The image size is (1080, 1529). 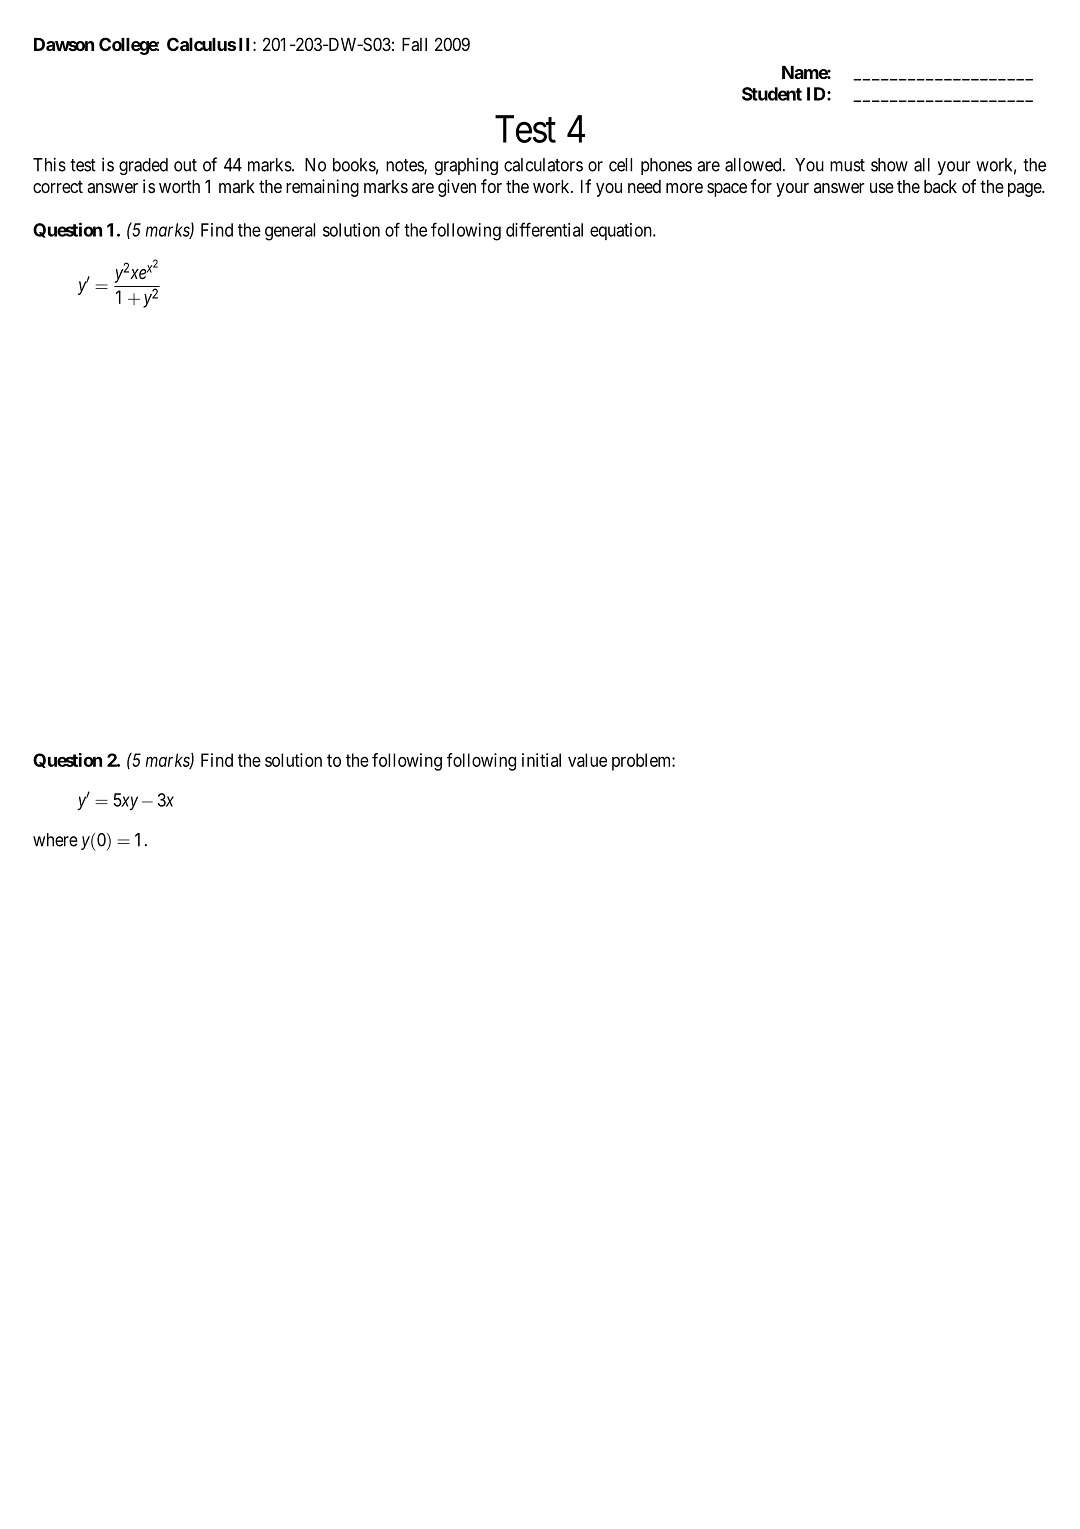 What do you see at coordinates (1025, 190) in the screenshot?
I see `page` at bounding box center [1025, 190].
